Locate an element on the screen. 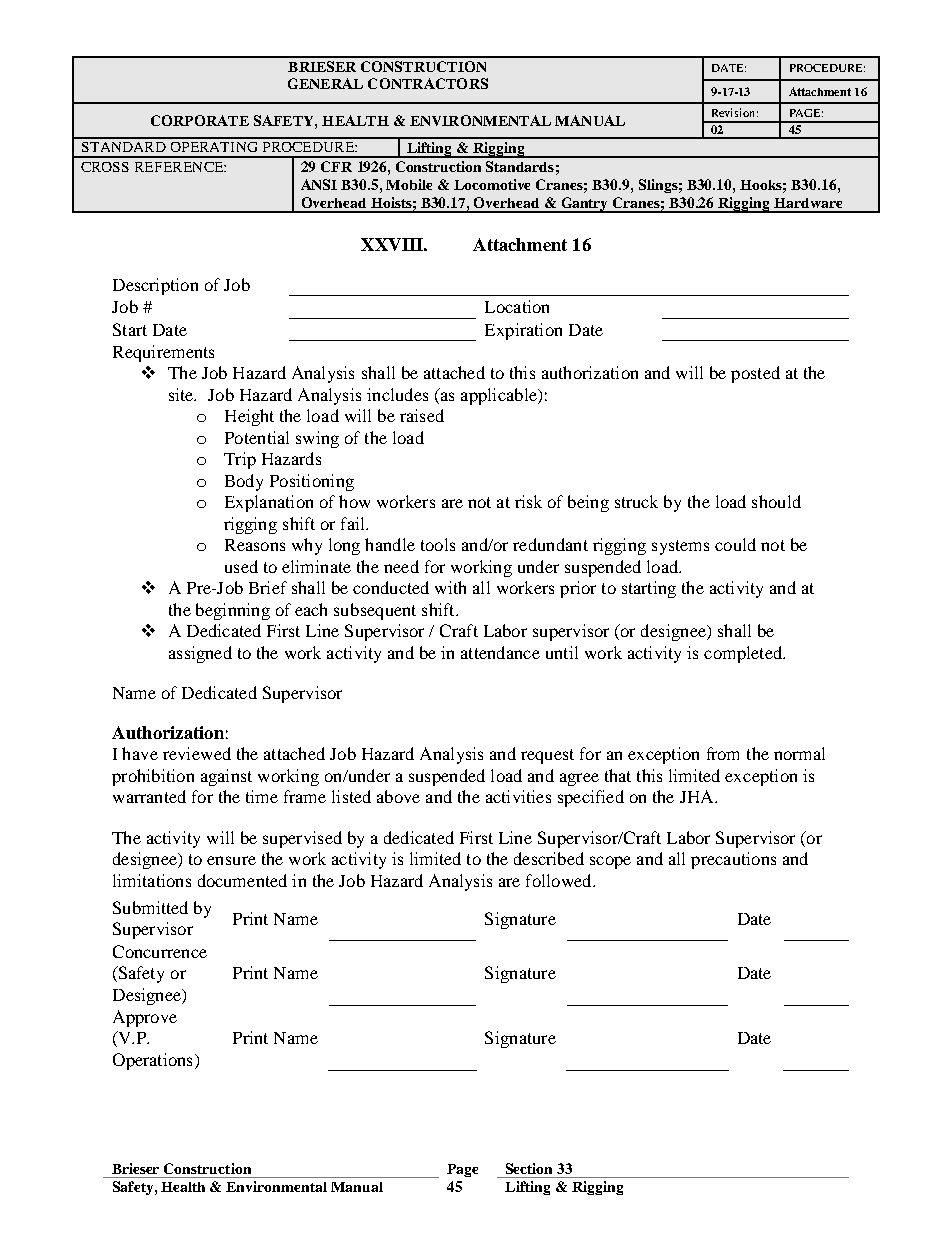 Image resolution: width=952 pixels, height=1233 pixels. Hardware is located at coordinates (808, 203).
